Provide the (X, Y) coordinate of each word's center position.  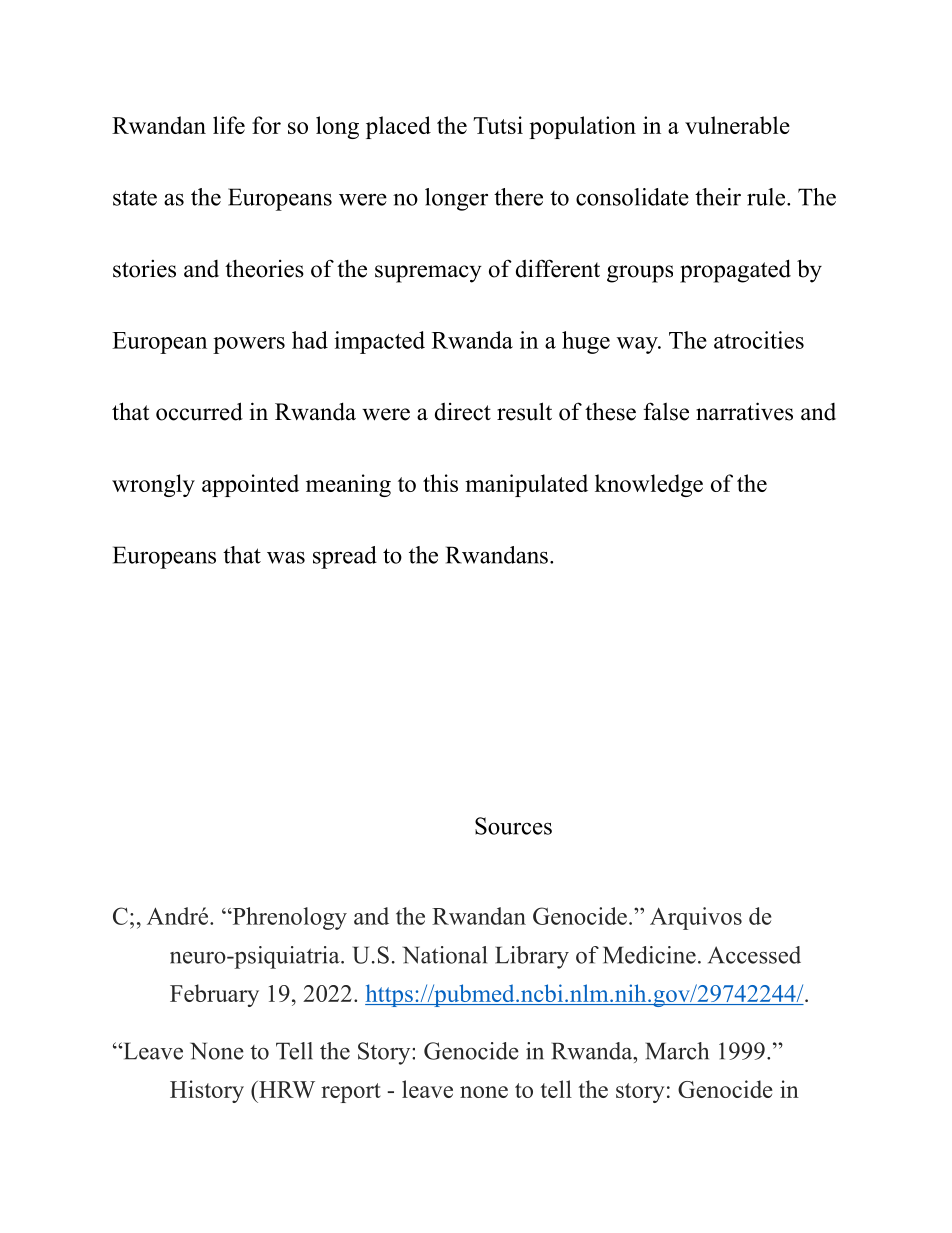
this (440, 483)
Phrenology (288, 918)
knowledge (649, 485)
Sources (513, 826)
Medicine (649, 955)
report (351, 1093)
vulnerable (737, 125)
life (229, 125)
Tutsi (498, 125)
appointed (250, 485)
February (214, 995)
